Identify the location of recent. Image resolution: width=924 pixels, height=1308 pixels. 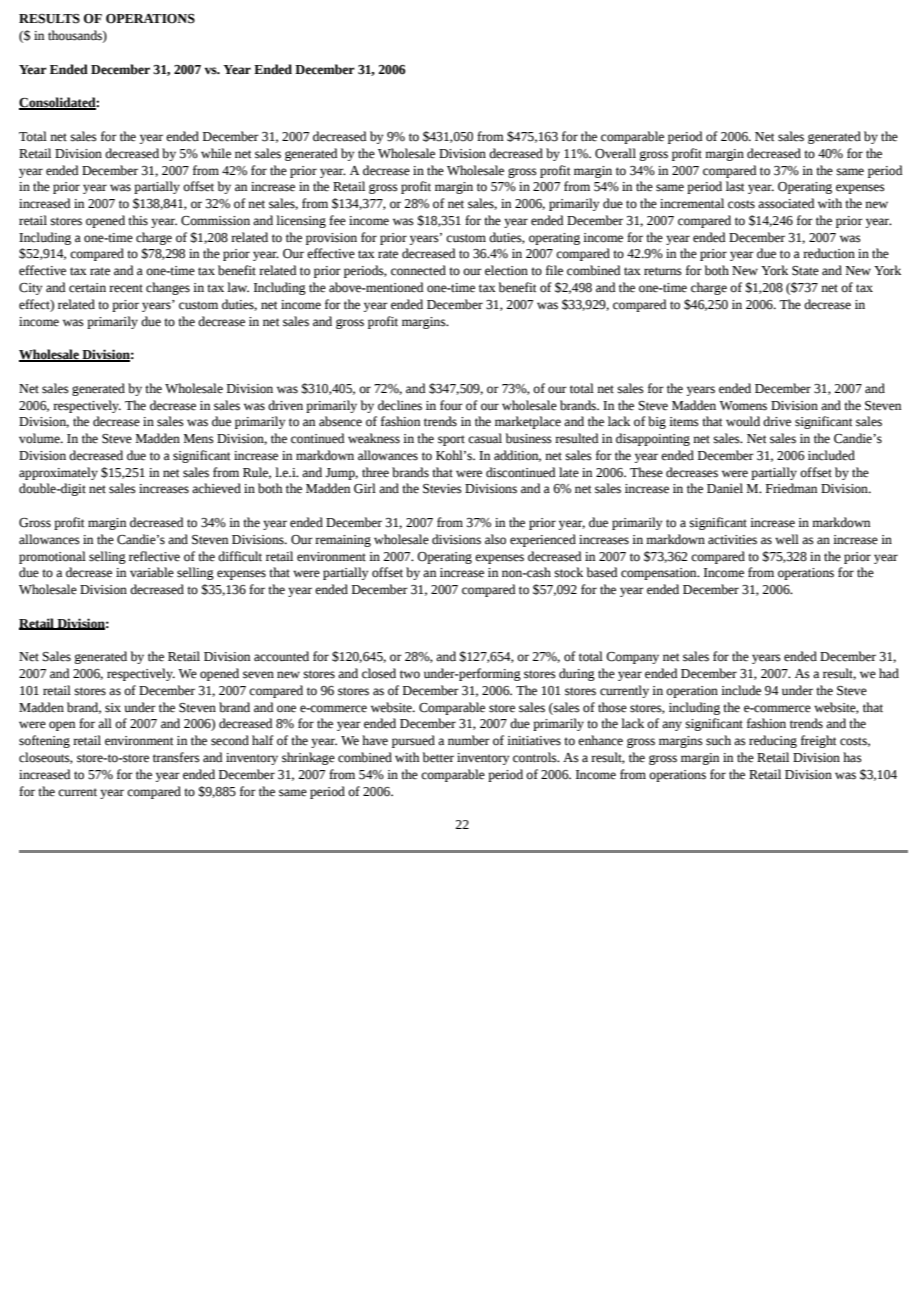
(126, 288).
